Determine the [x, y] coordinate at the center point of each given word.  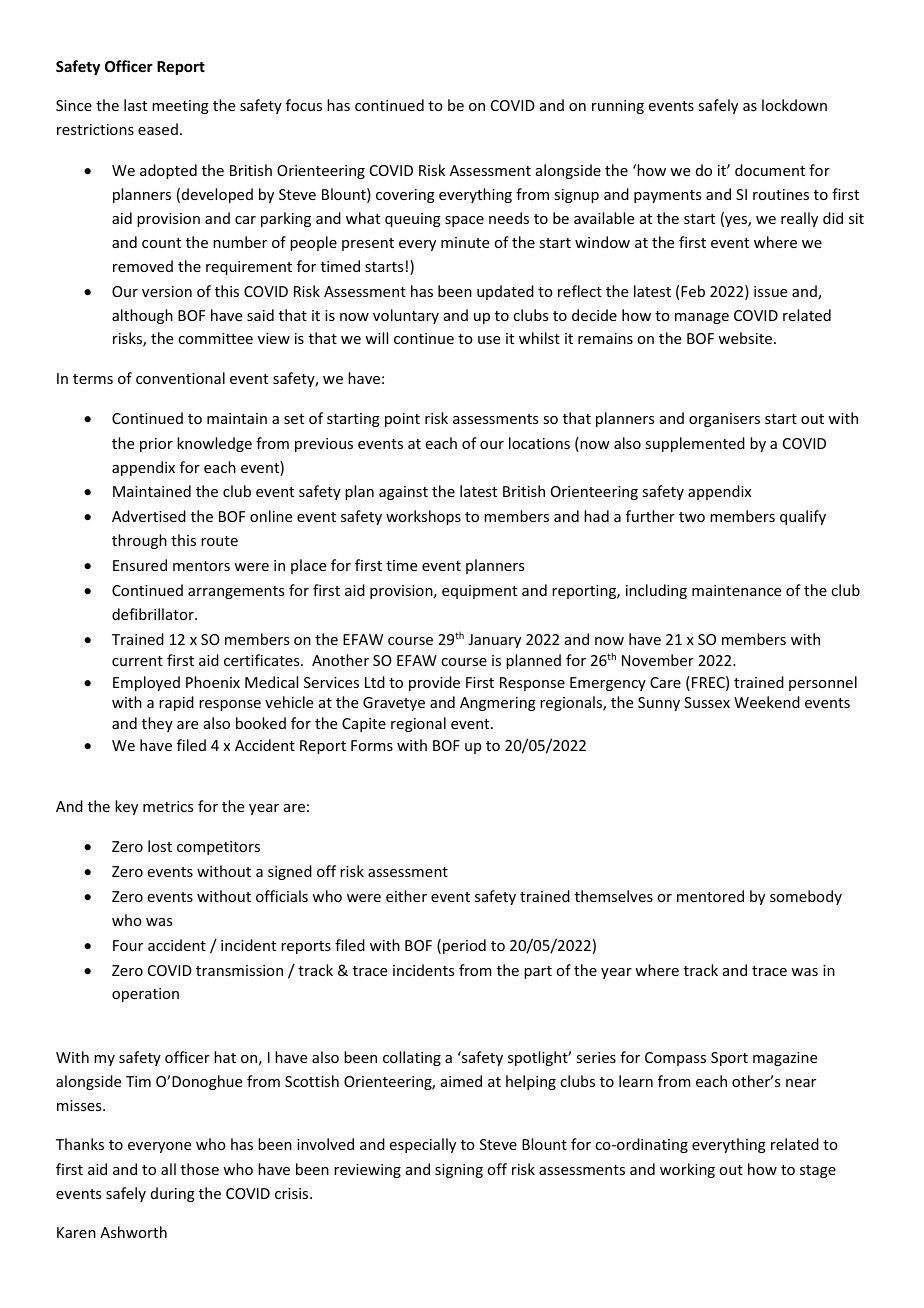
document [770, 170]
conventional [180, 378]
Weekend [767, 702]
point [402, 420]
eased [158, 129]
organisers [724, 420]
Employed [146, 683]
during [173, 1194]
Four [128, 945]
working [687, 1170]
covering [405, 196]
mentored [710, 896]
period [464, 946]
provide [434, 683]
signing [459, 1171]
